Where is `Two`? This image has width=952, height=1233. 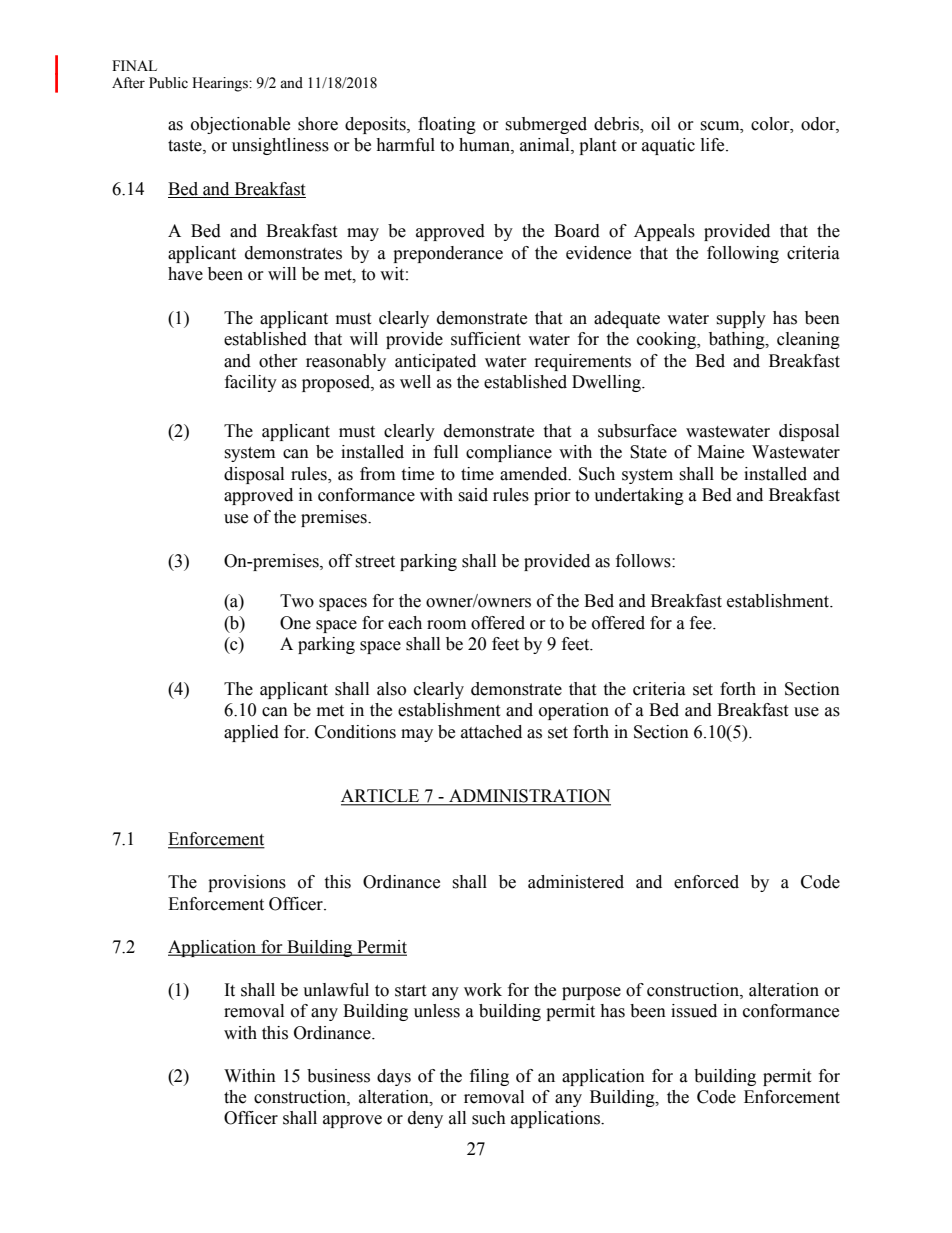
Two is located at coordinates (297, 601).
